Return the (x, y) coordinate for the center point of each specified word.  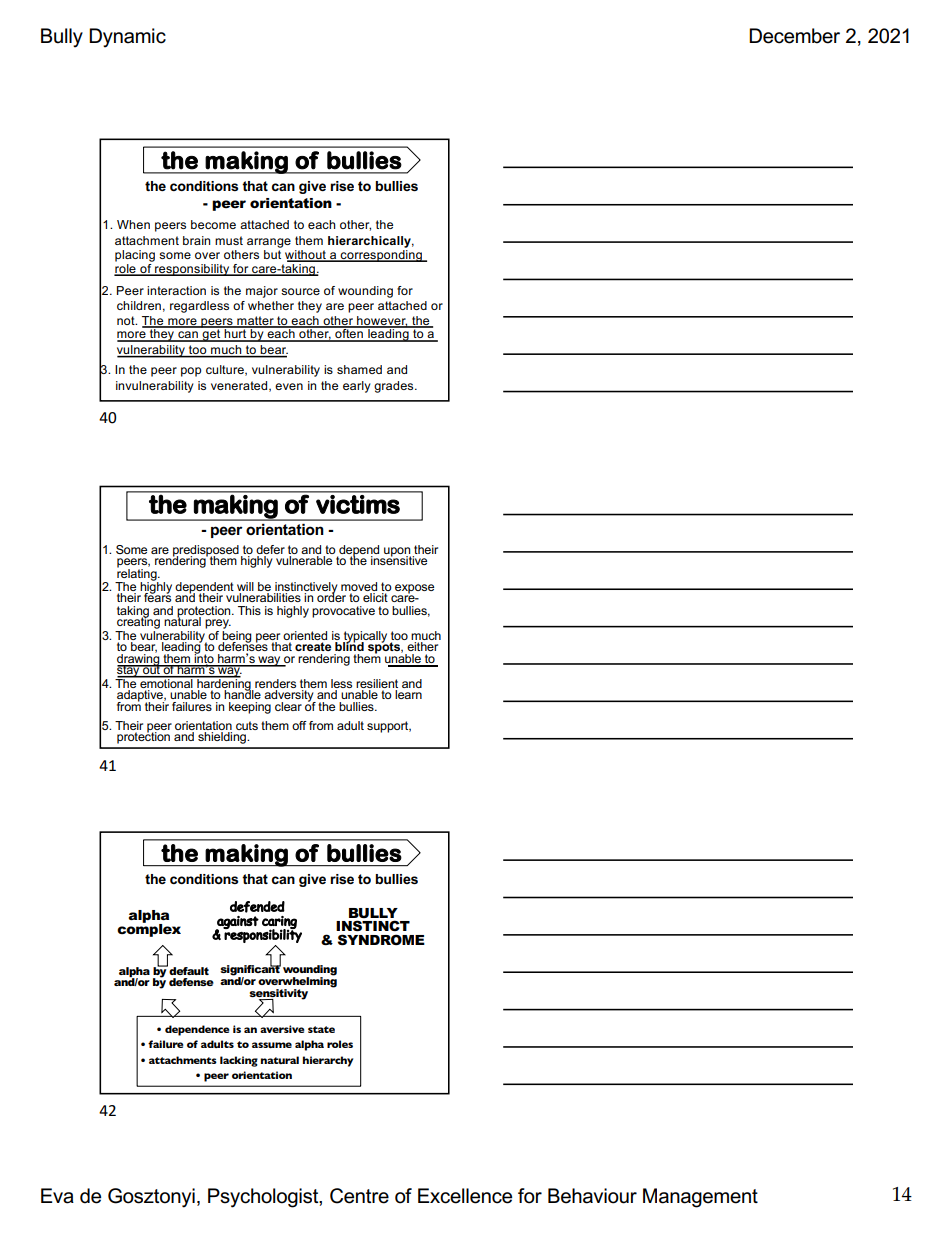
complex (149, 929)
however (381, 321)
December (794, 36)
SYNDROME (381, 939)
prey (218, 624)
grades (395, 387)
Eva (57, 1196)
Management (700, 1198)
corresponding (381, 254)
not (127, 320)
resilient (377, 685)
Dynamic (127, 38)
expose (413, 590)
